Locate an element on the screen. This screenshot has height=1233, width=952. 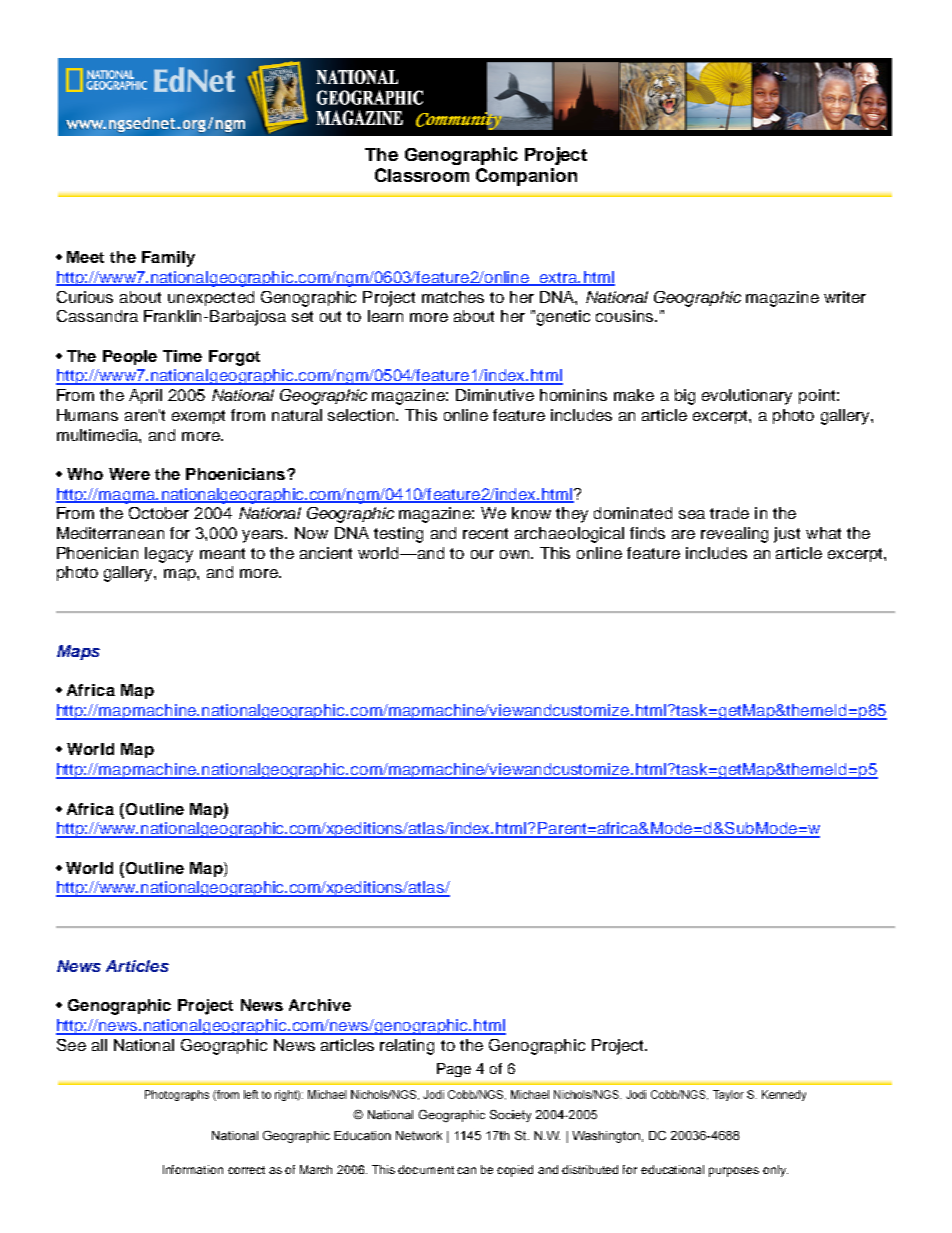
revealing is located at coordinates (734, 535).
